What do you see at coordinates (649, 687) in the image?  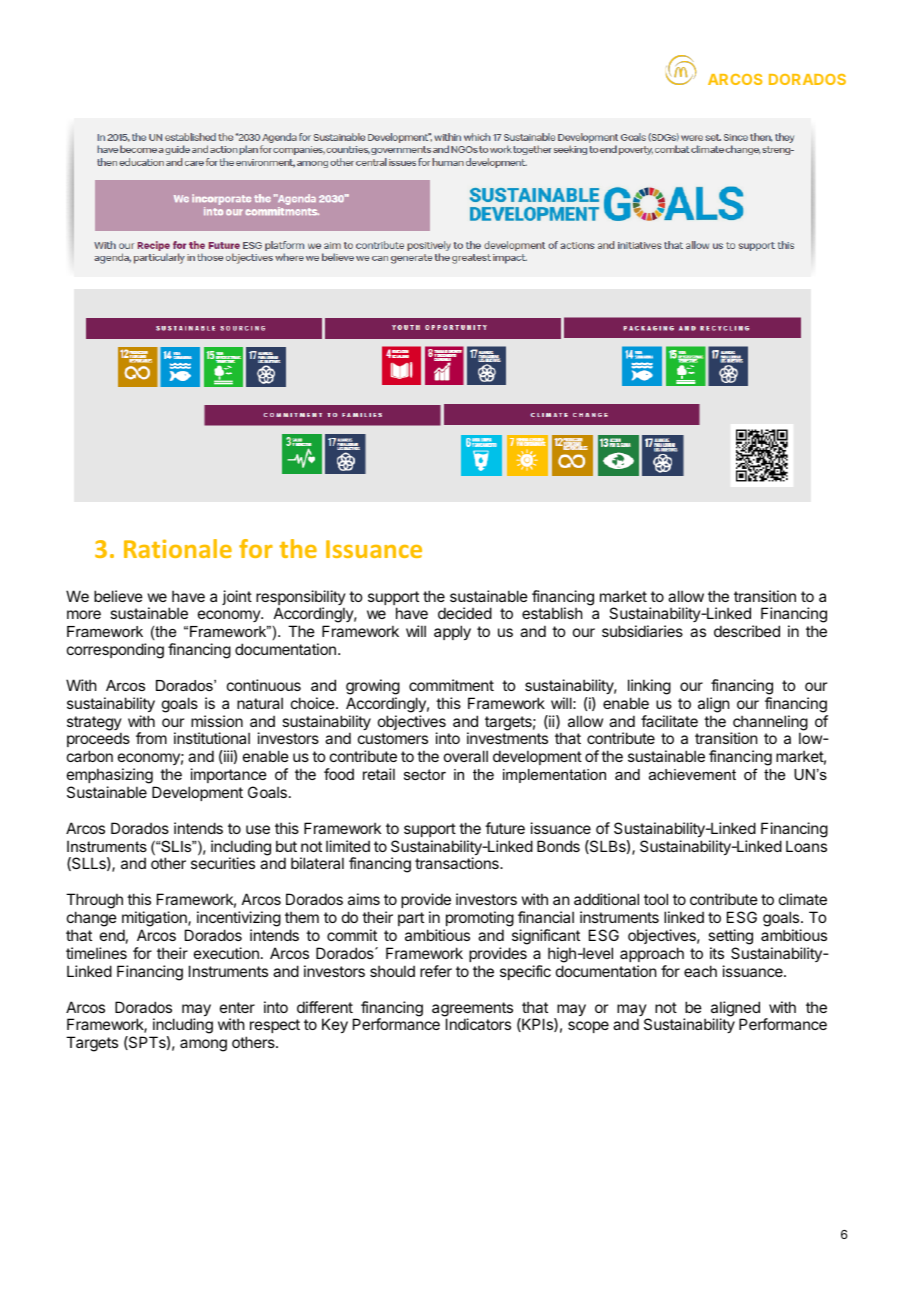 I see `linking` at bounding box center [649, 687].
